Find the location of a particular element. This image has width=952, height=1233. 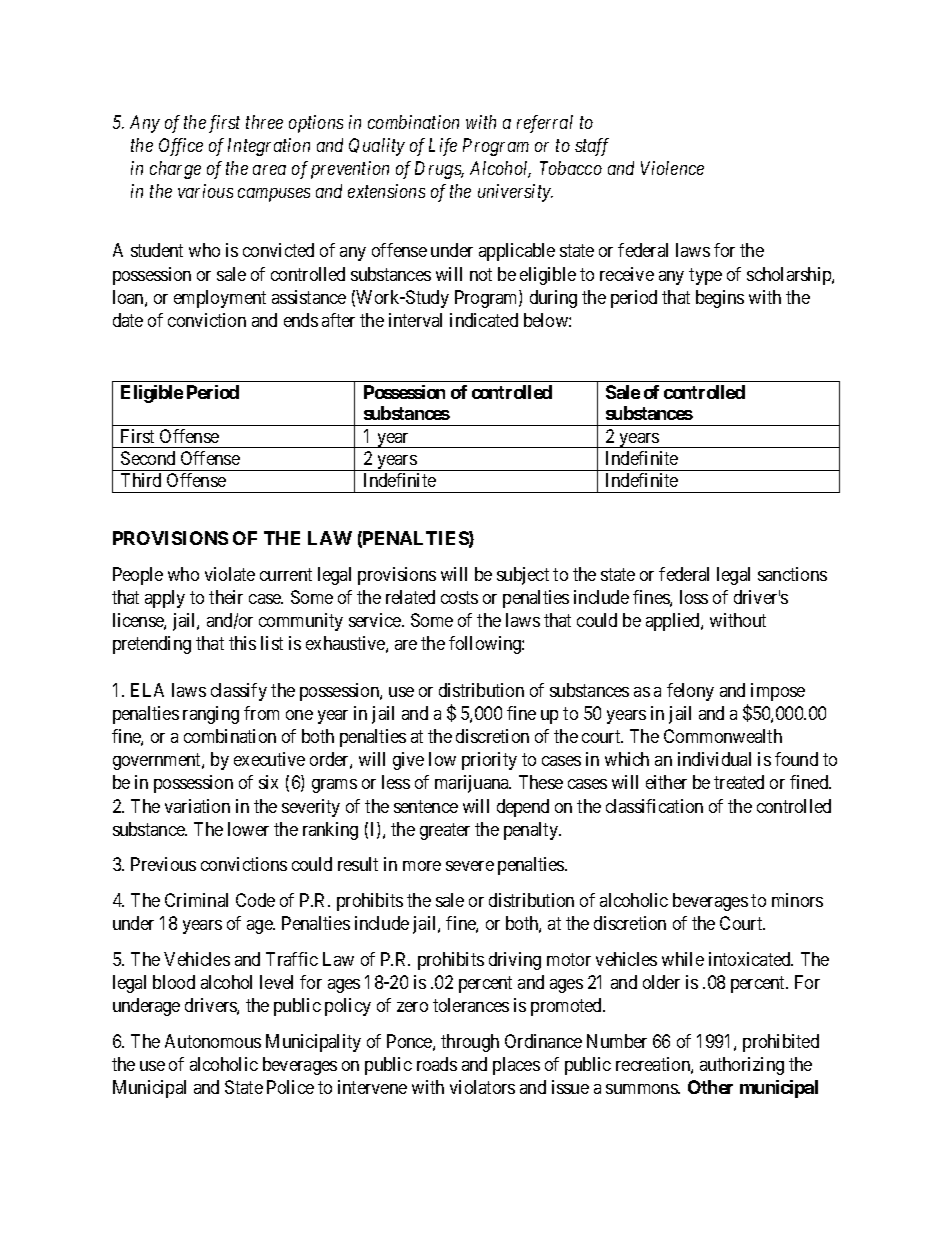

individual is located at coordinates (714, 759).
